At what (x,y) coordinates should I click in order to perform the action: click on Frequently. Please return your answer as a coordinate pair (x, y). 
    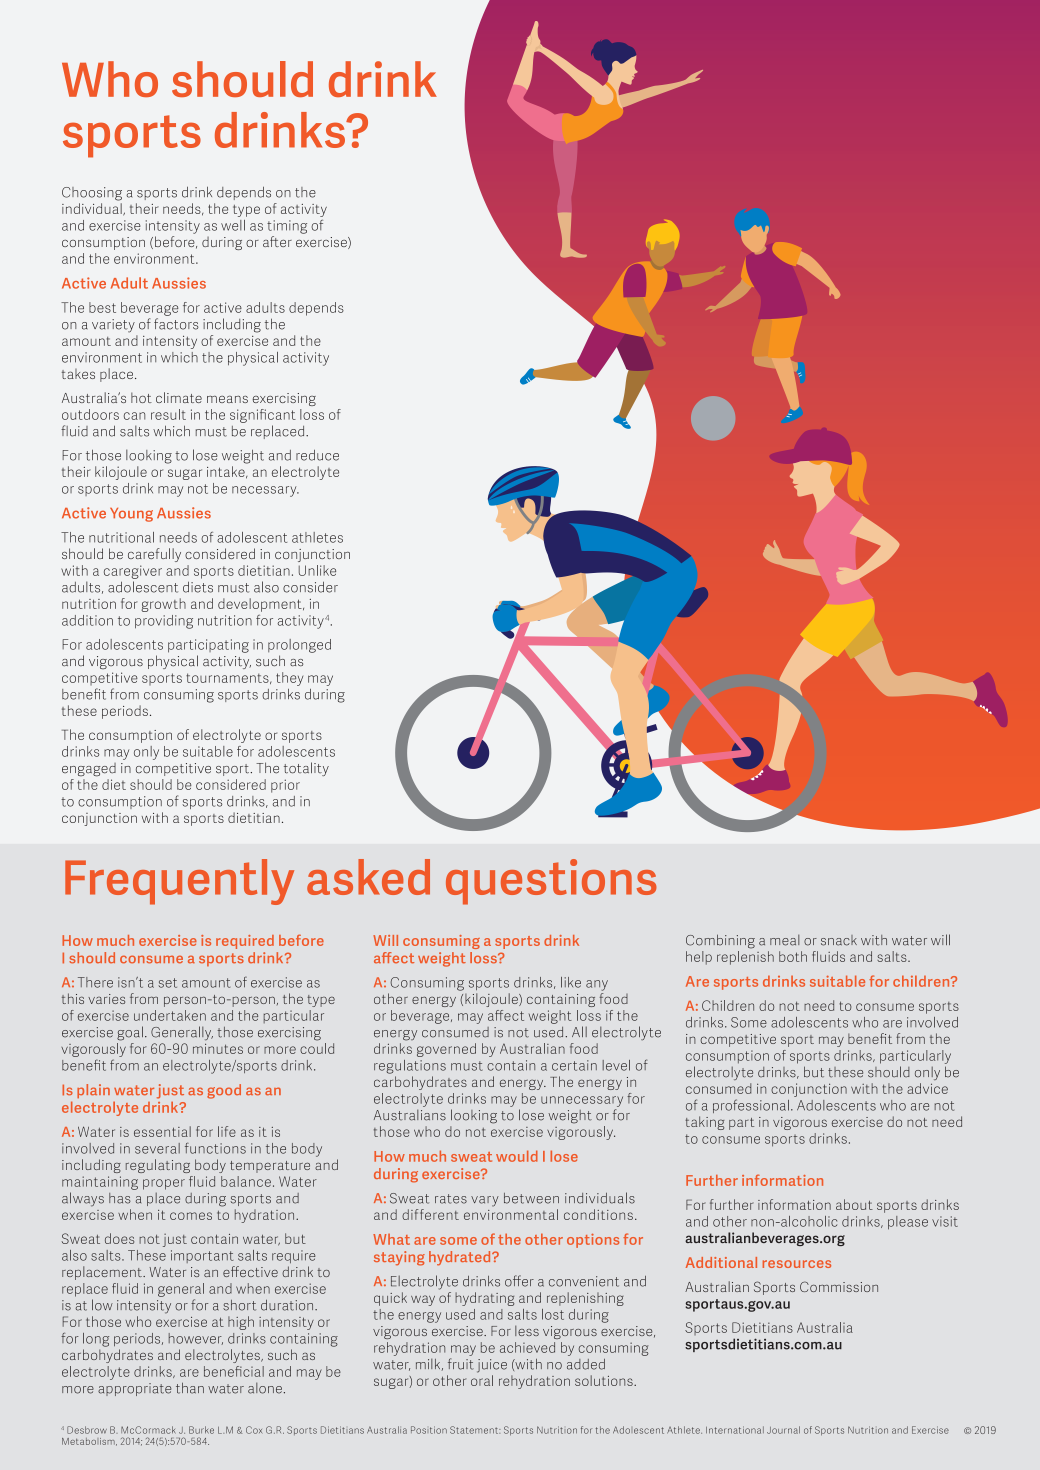
    Looking at the image, I should click on (179, 882).
